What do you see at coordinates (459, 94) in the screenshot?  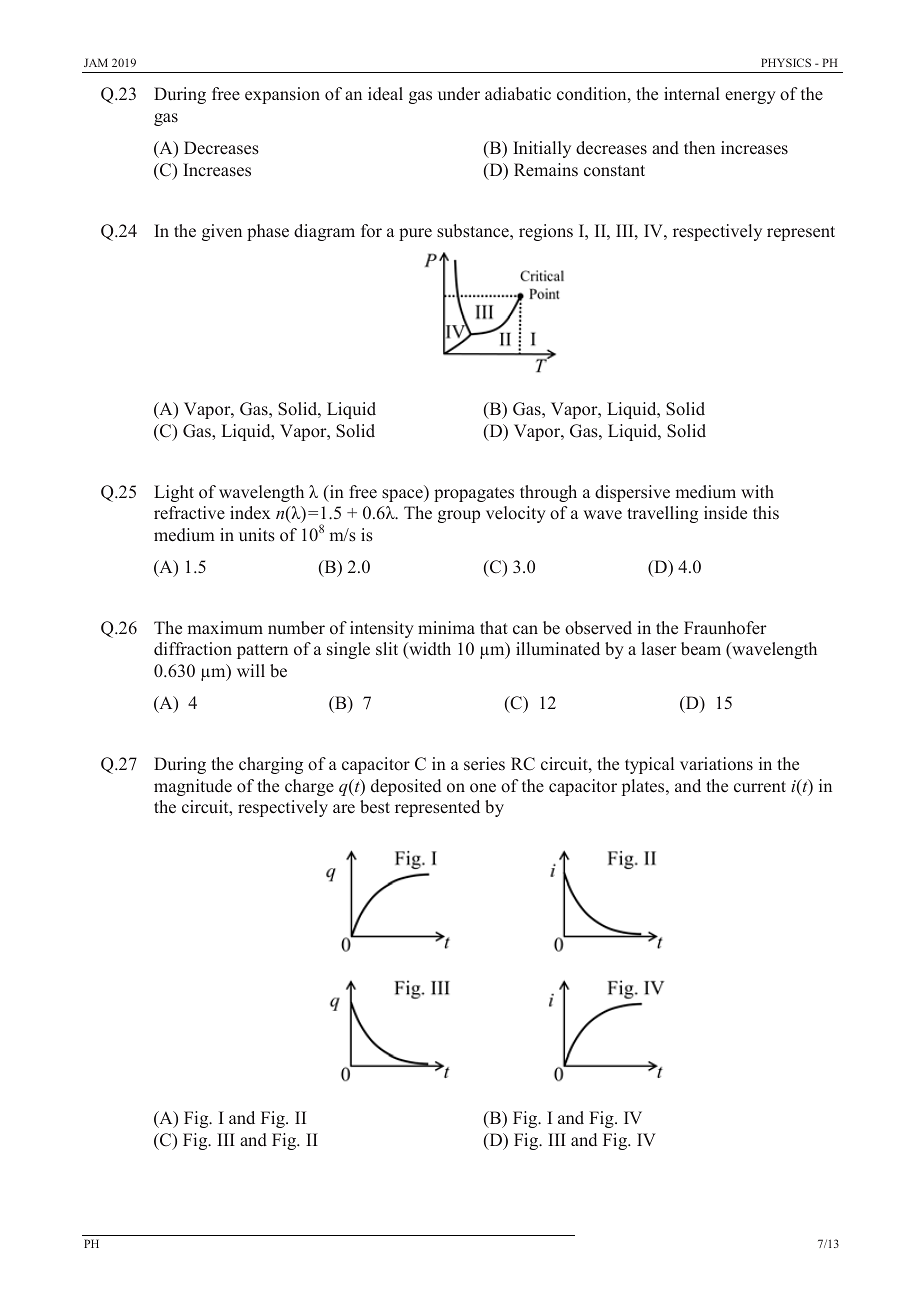 I see `under` at bounding box center [459, 94].
